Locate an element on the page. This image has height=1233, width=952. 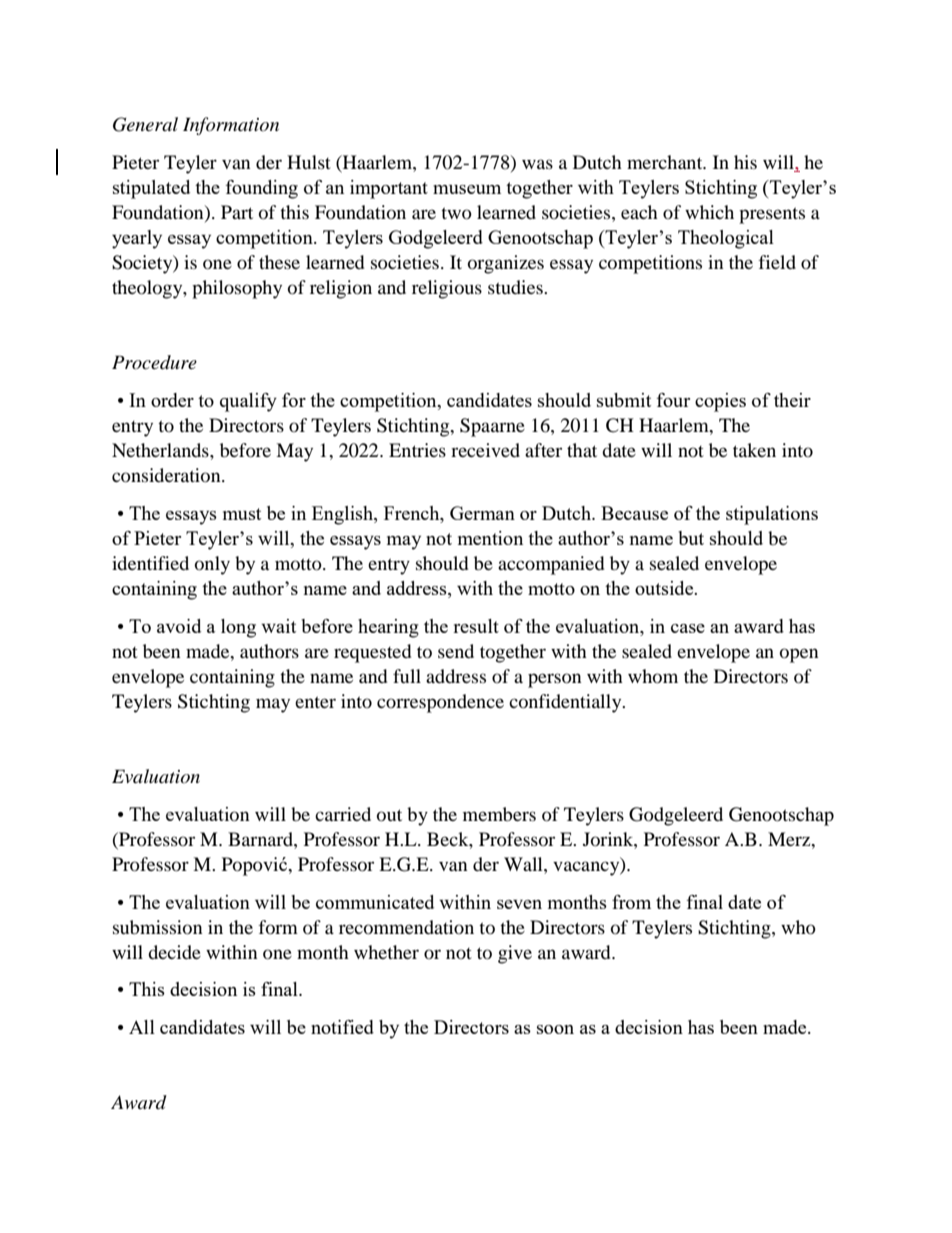
only is located at coordinates (212, 565).
